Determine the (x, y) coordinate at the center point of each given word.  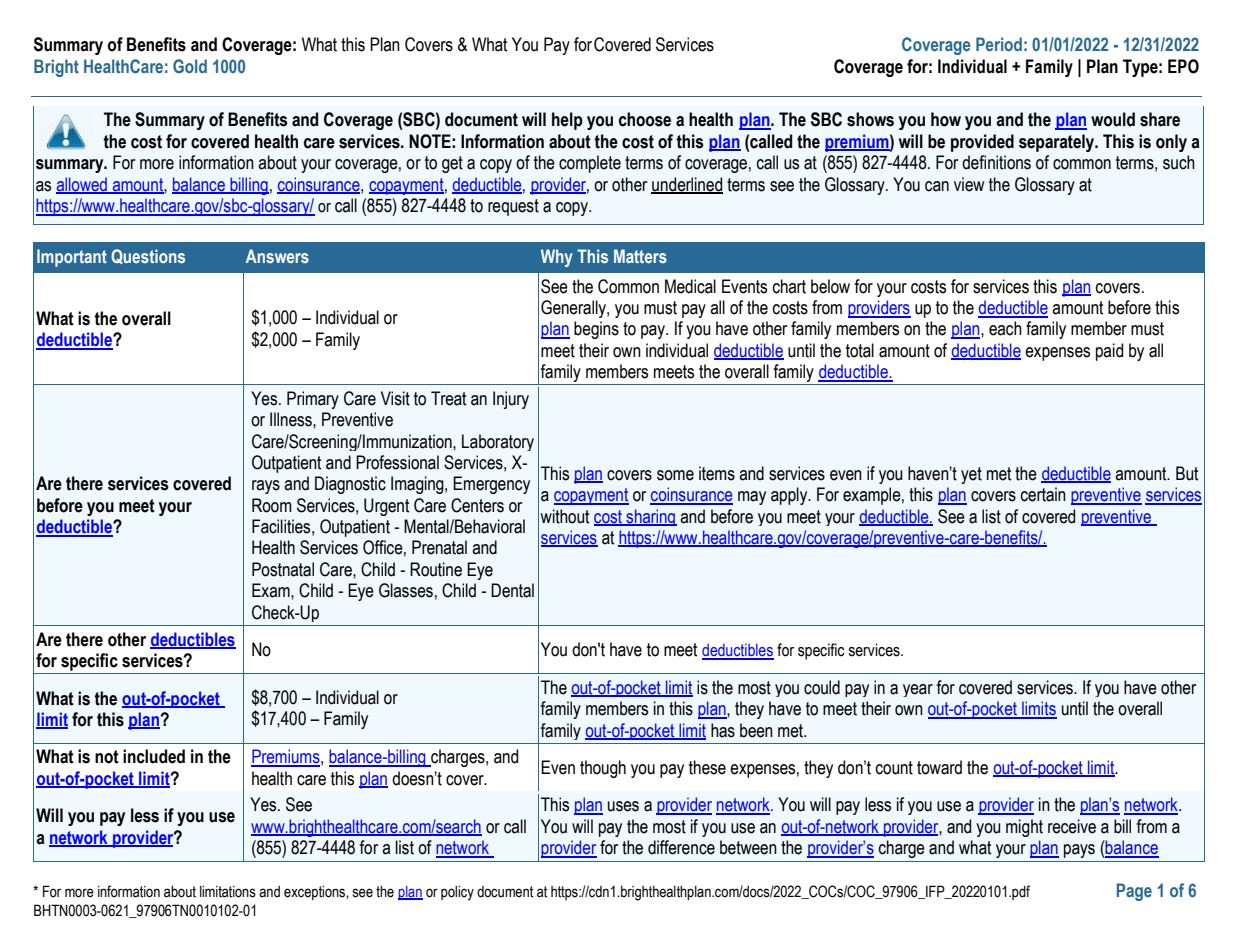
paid (1109, 352)
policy (457, 893)
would (1113, 119)
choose (645, 119)
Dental (512, 590)
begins (596, 330)
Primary (313, 400)
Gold (190, 66)
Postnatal (283, 569)
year (918, 690)
